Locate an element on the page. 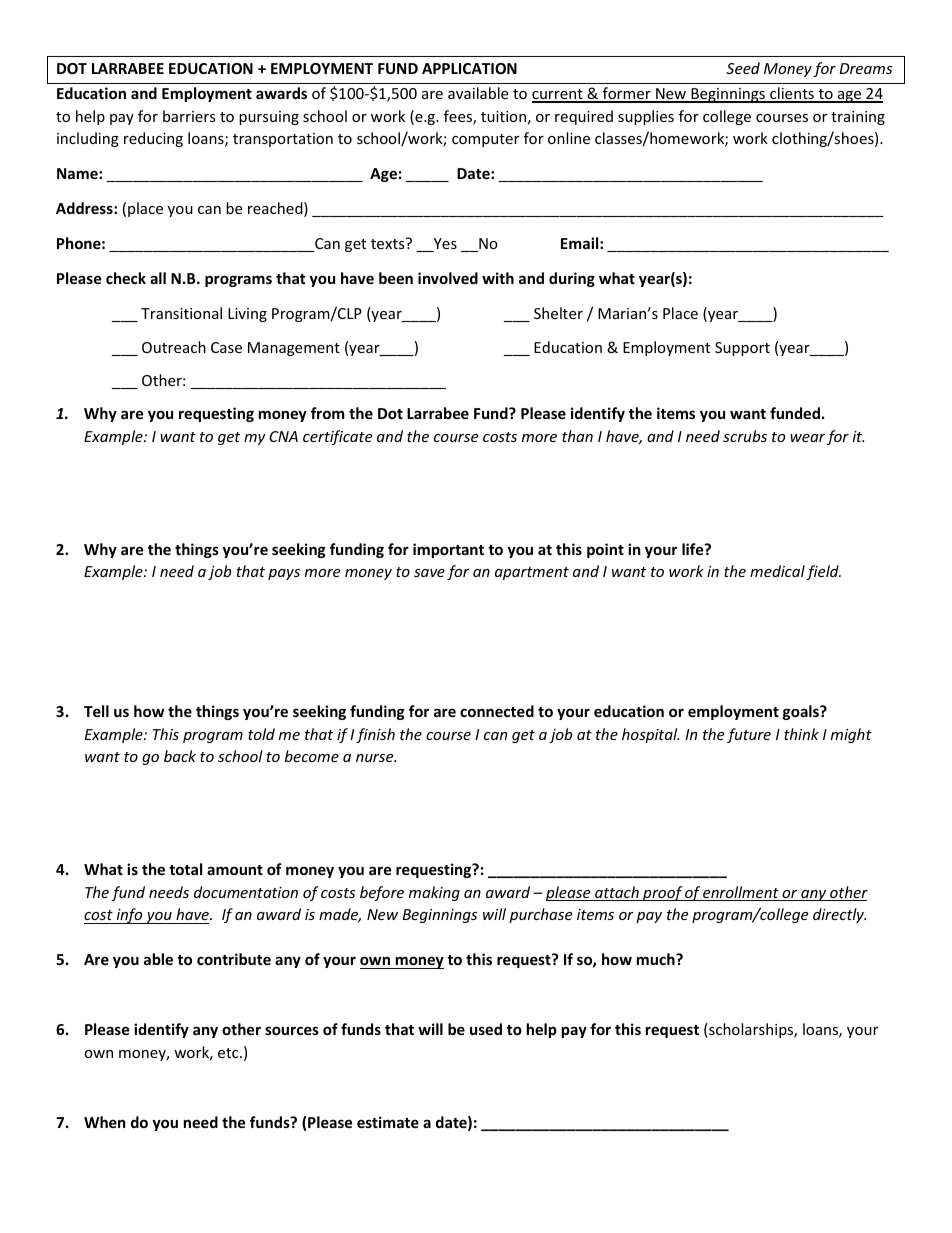 Image resolution: width=952 pixels, height=1233 pixels. total is located at coordinates (185, 869).
